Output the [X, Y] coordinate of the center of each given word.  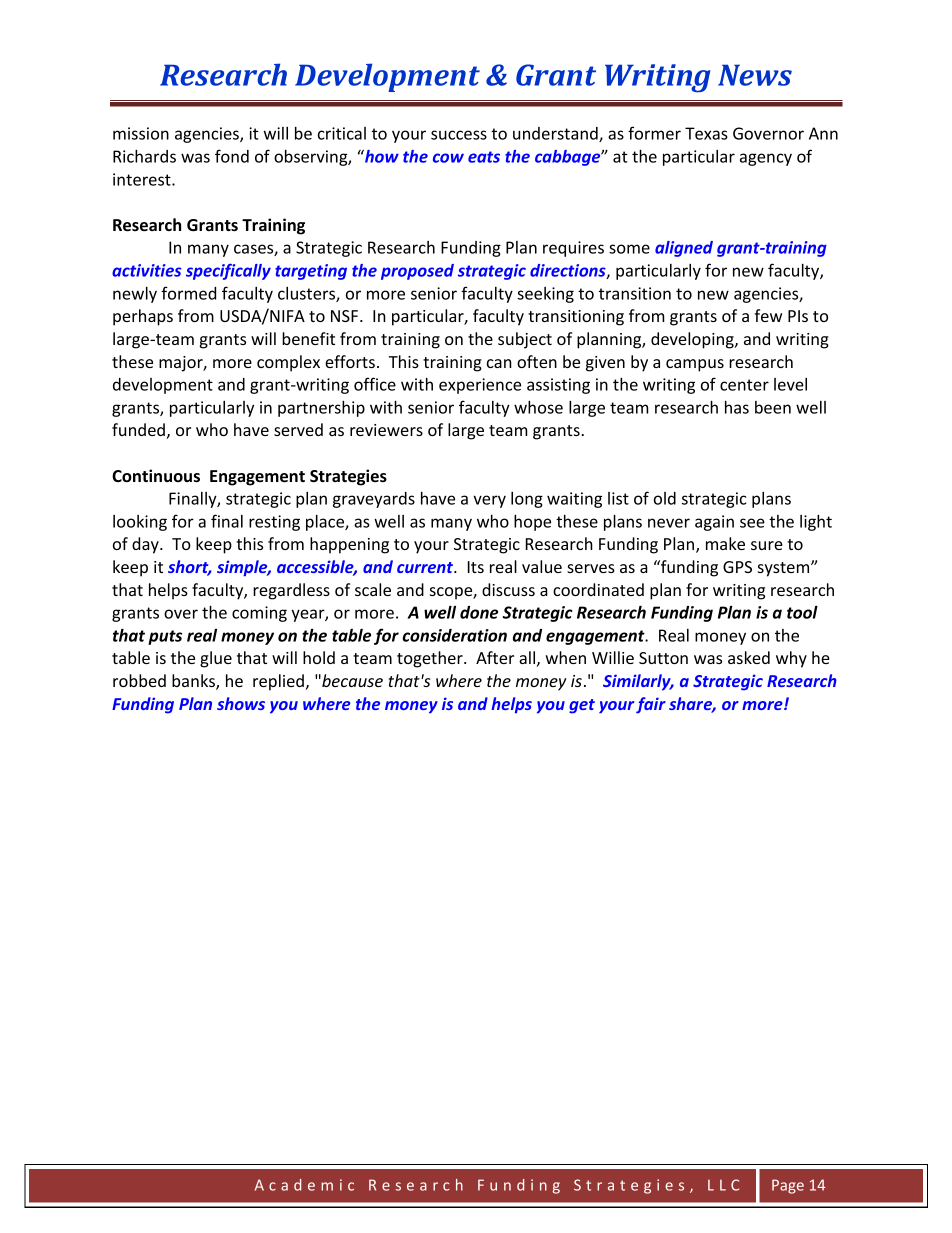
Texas [706, 133]
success [459, 135]
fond [232, 156]
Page [788, 1186]
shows [241, 703]
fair [651, 705]
